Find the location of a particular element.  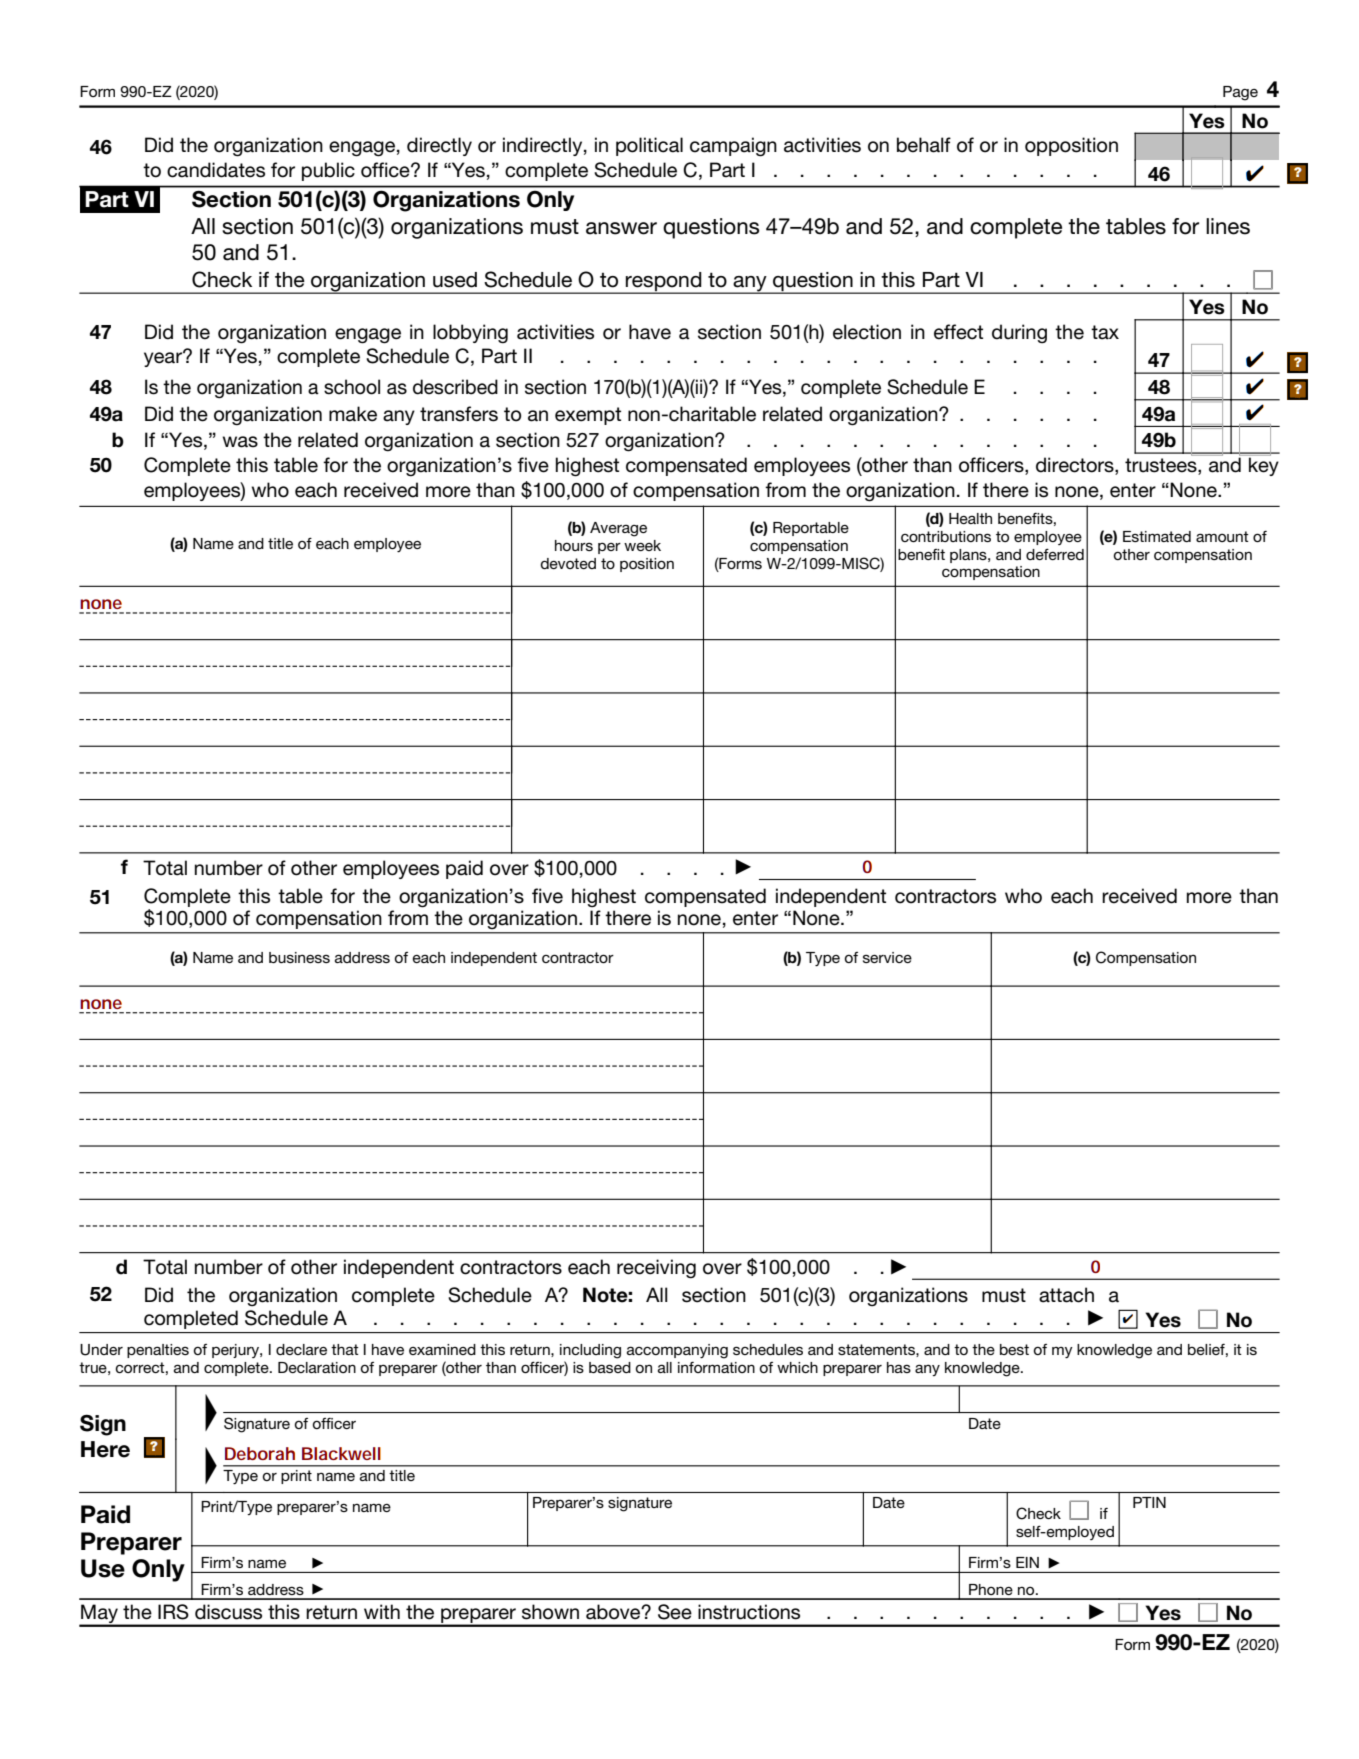

Page is located at coordinates (1240, 93).
